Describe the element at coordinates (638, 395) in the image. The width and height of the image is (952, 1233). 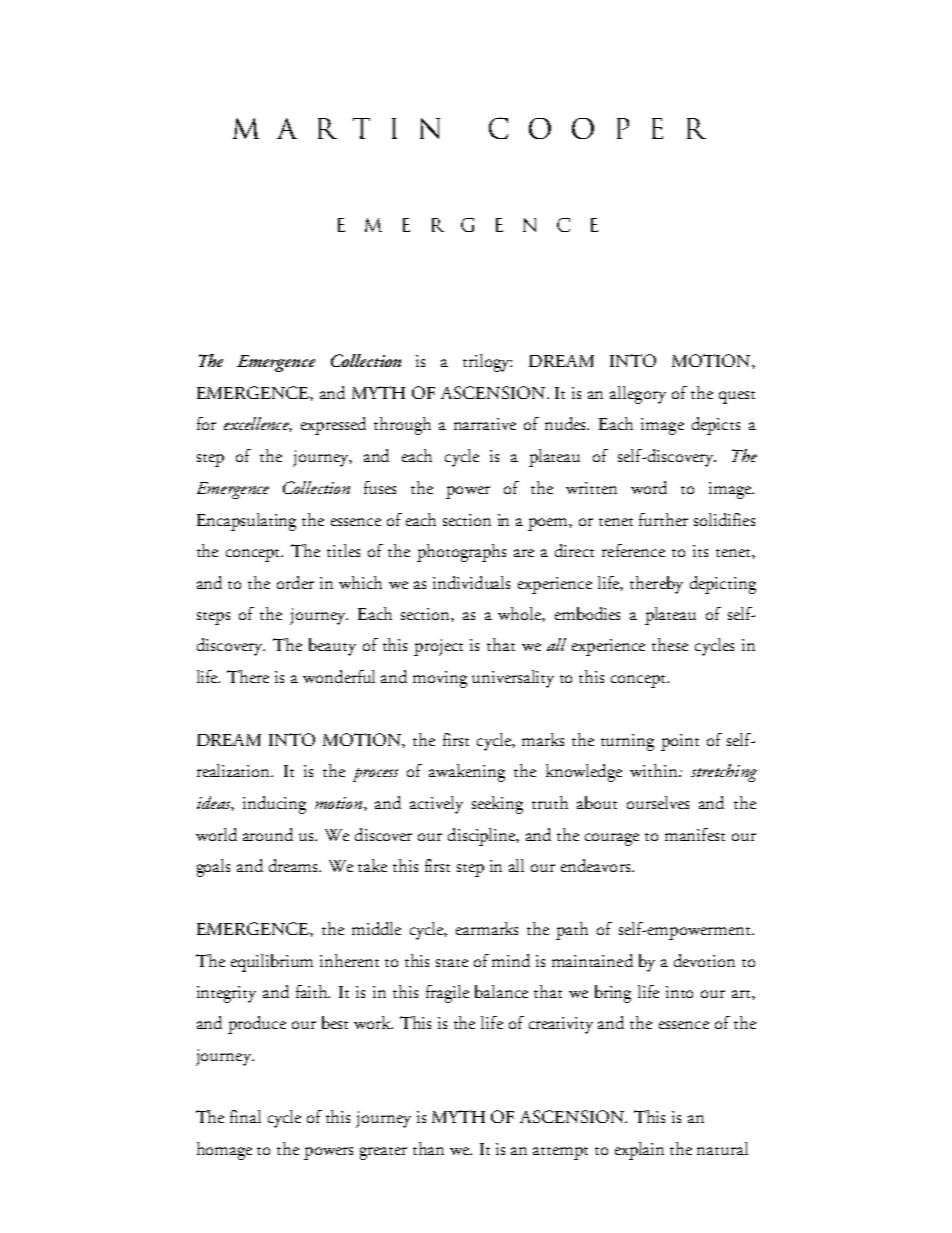
I see `allegory` at that location.
